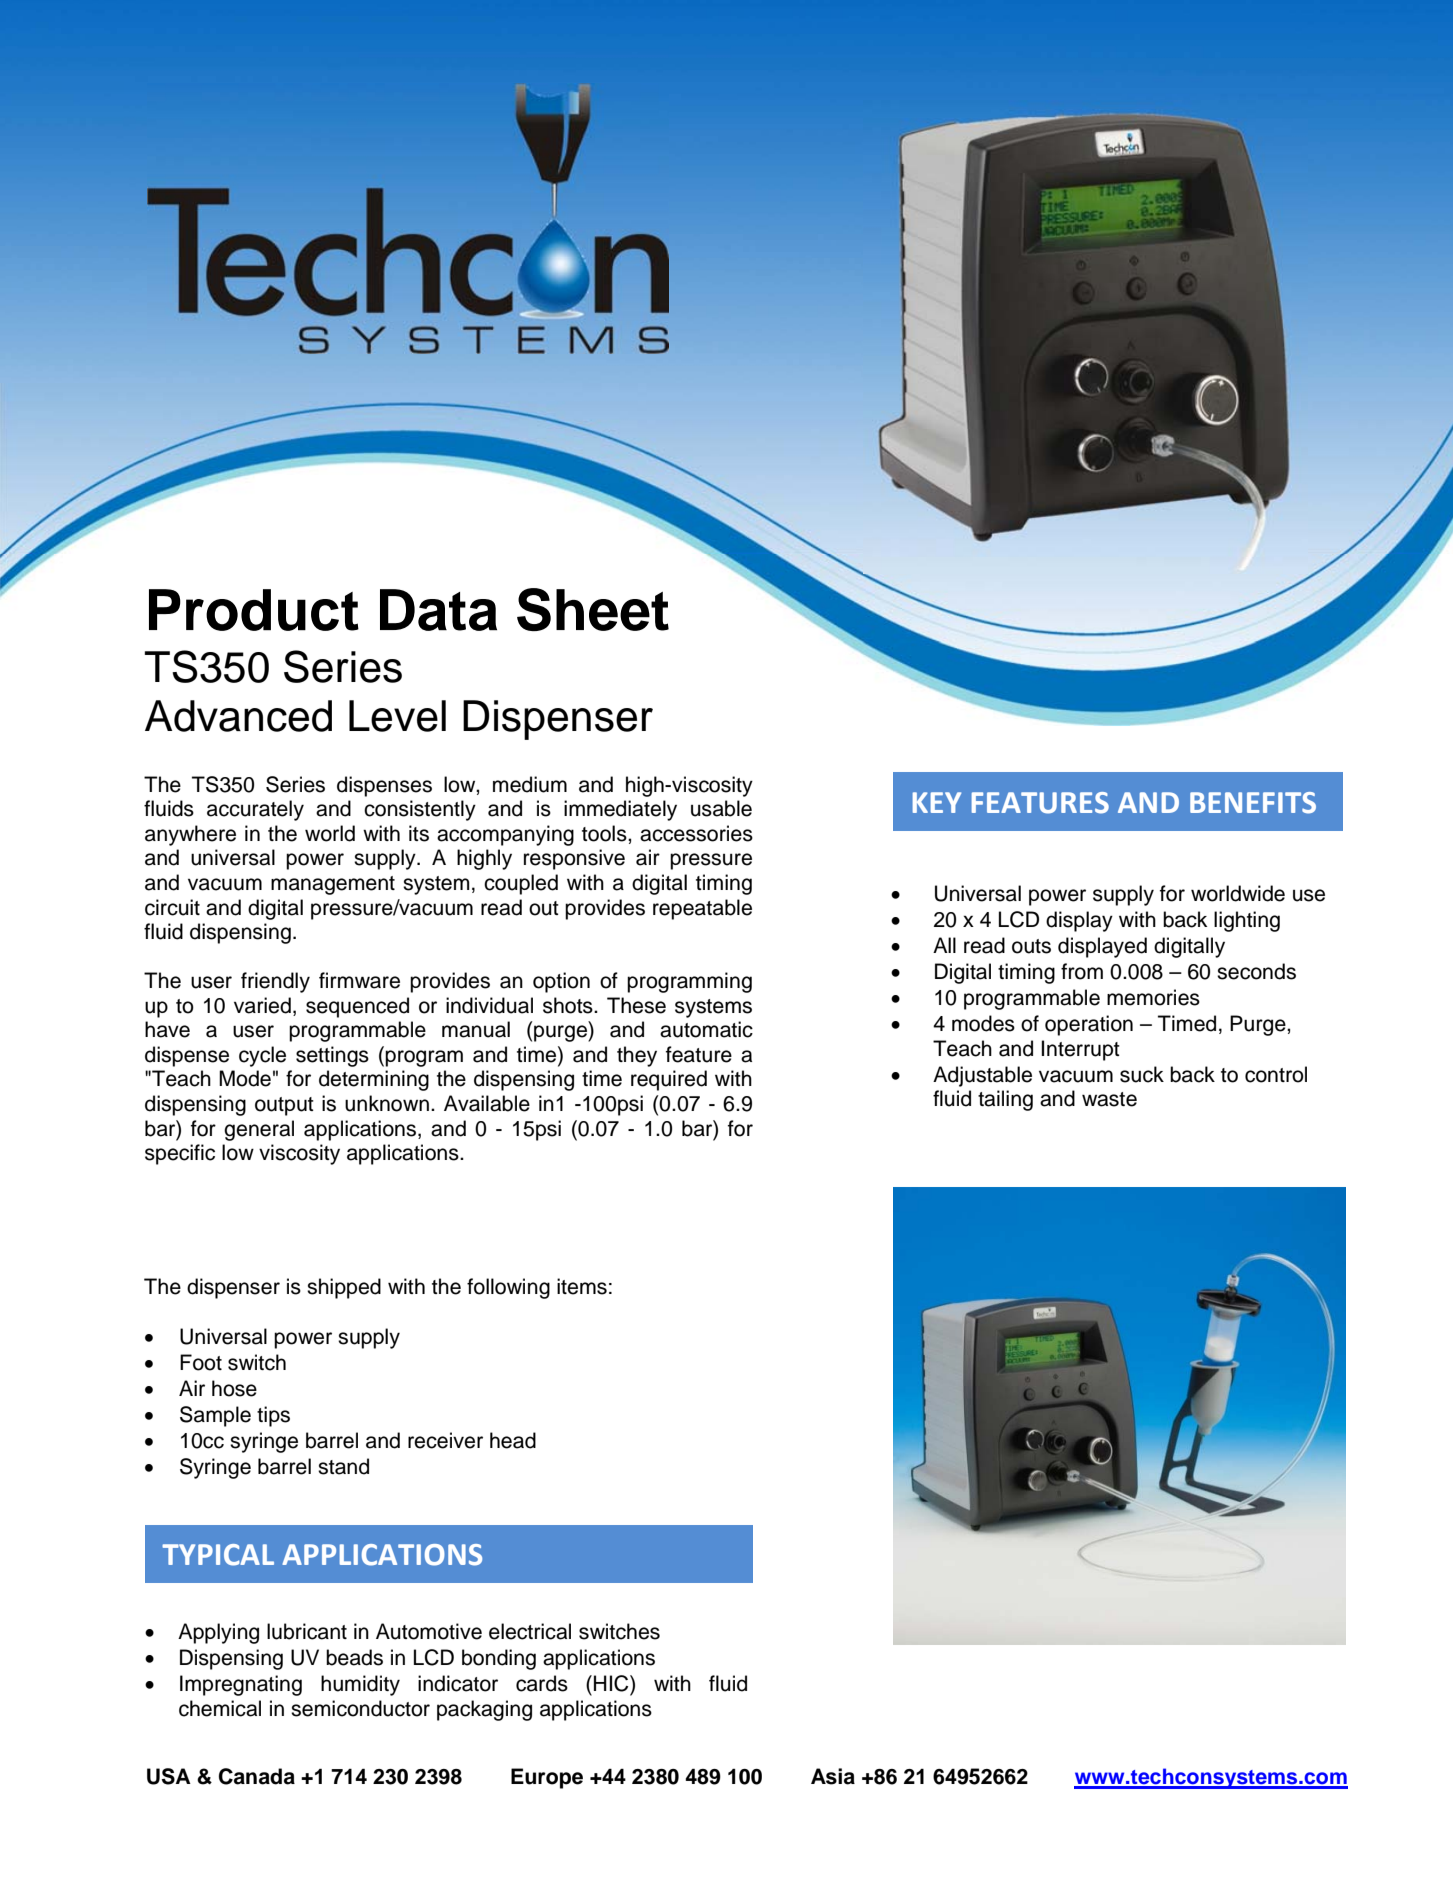 The height and width of the screenshot is (1880, 1453). I want to click on Sheet, so click(593, 609).
